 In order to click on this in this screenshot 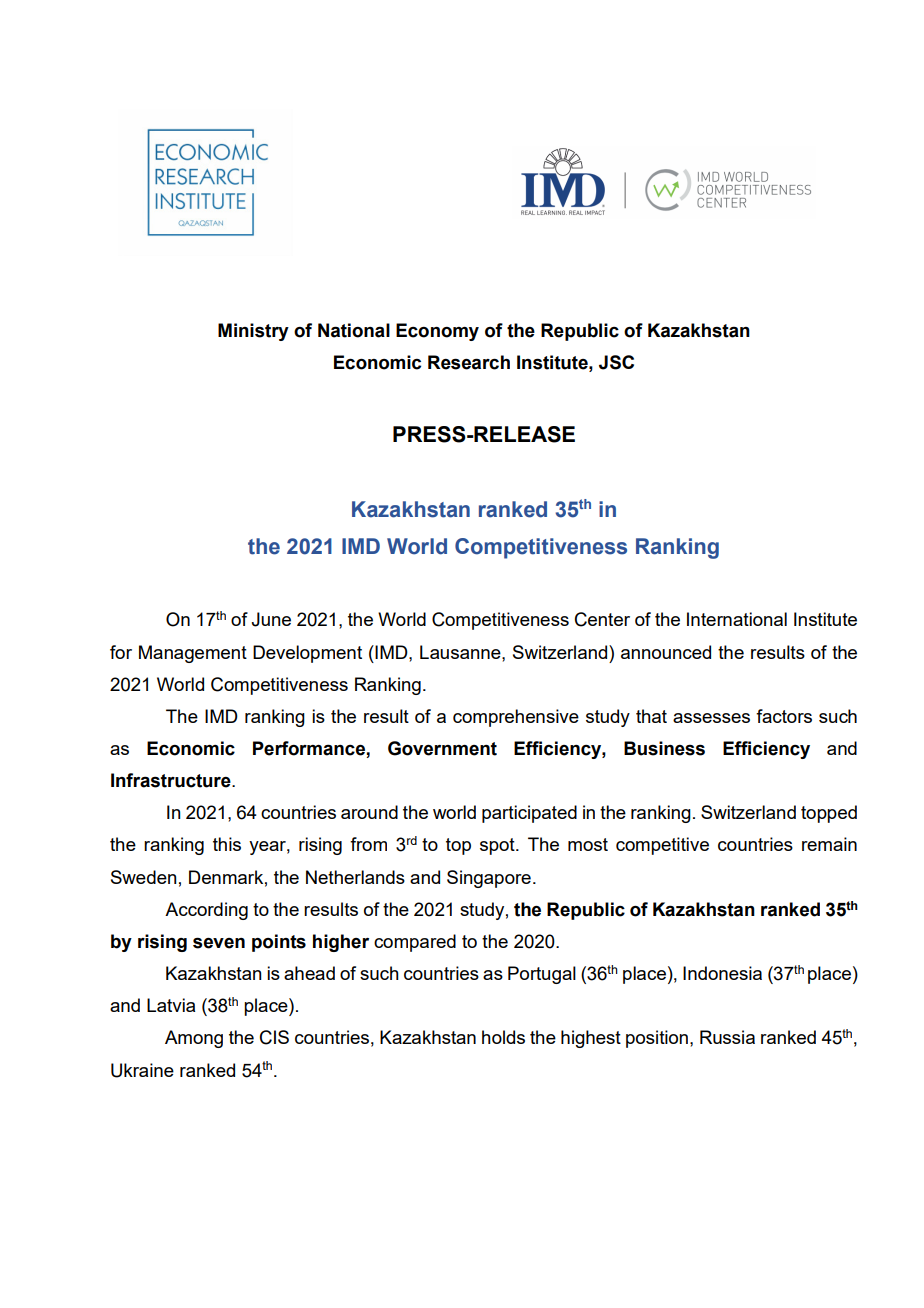, I will do `click(227, 844)`.
